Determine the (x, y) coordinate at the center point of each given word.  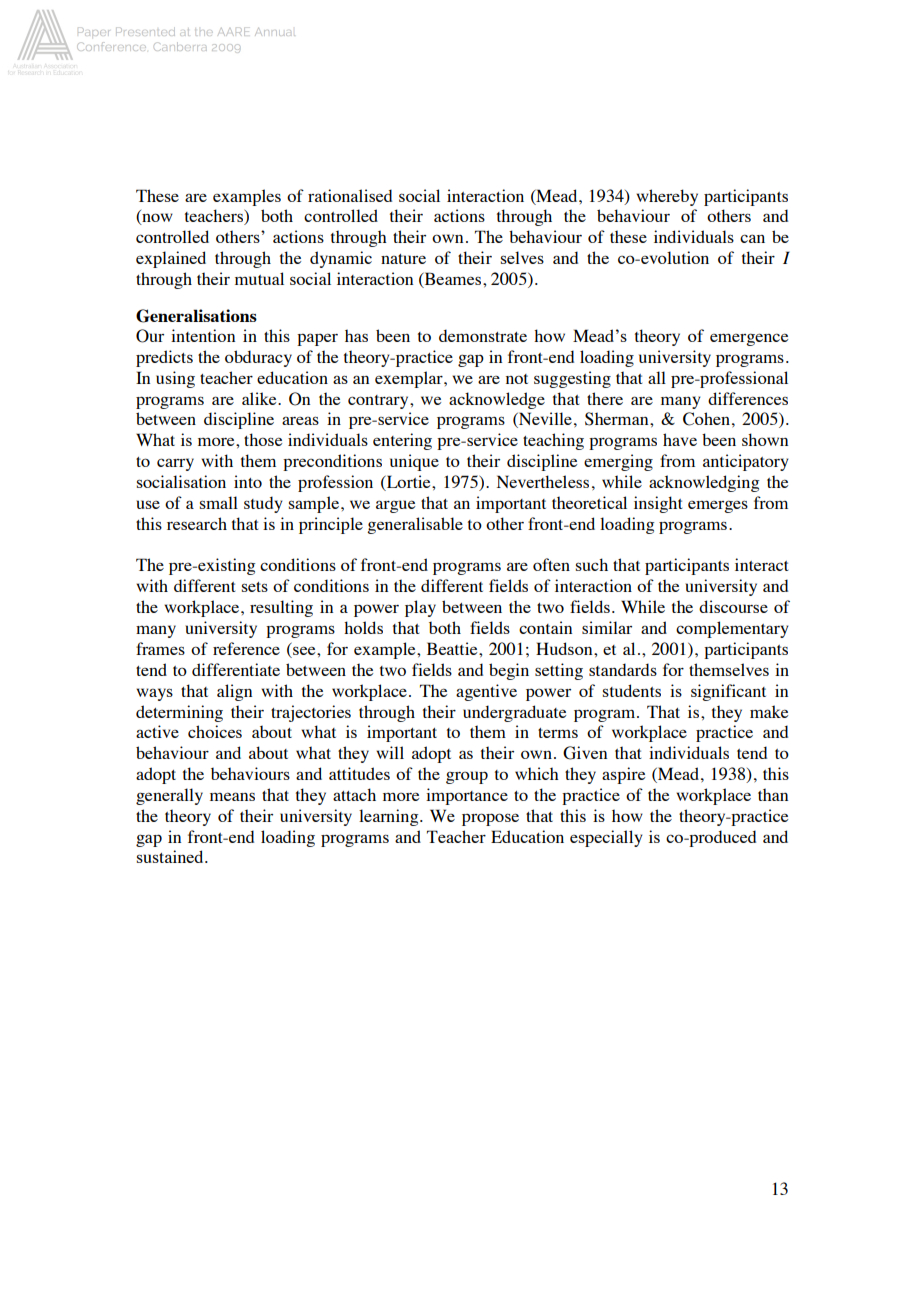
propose (490, 819)
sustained (171, 856)
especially (606, 838)
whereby (667, 197)
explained (171, 259)
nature (403, 259)
